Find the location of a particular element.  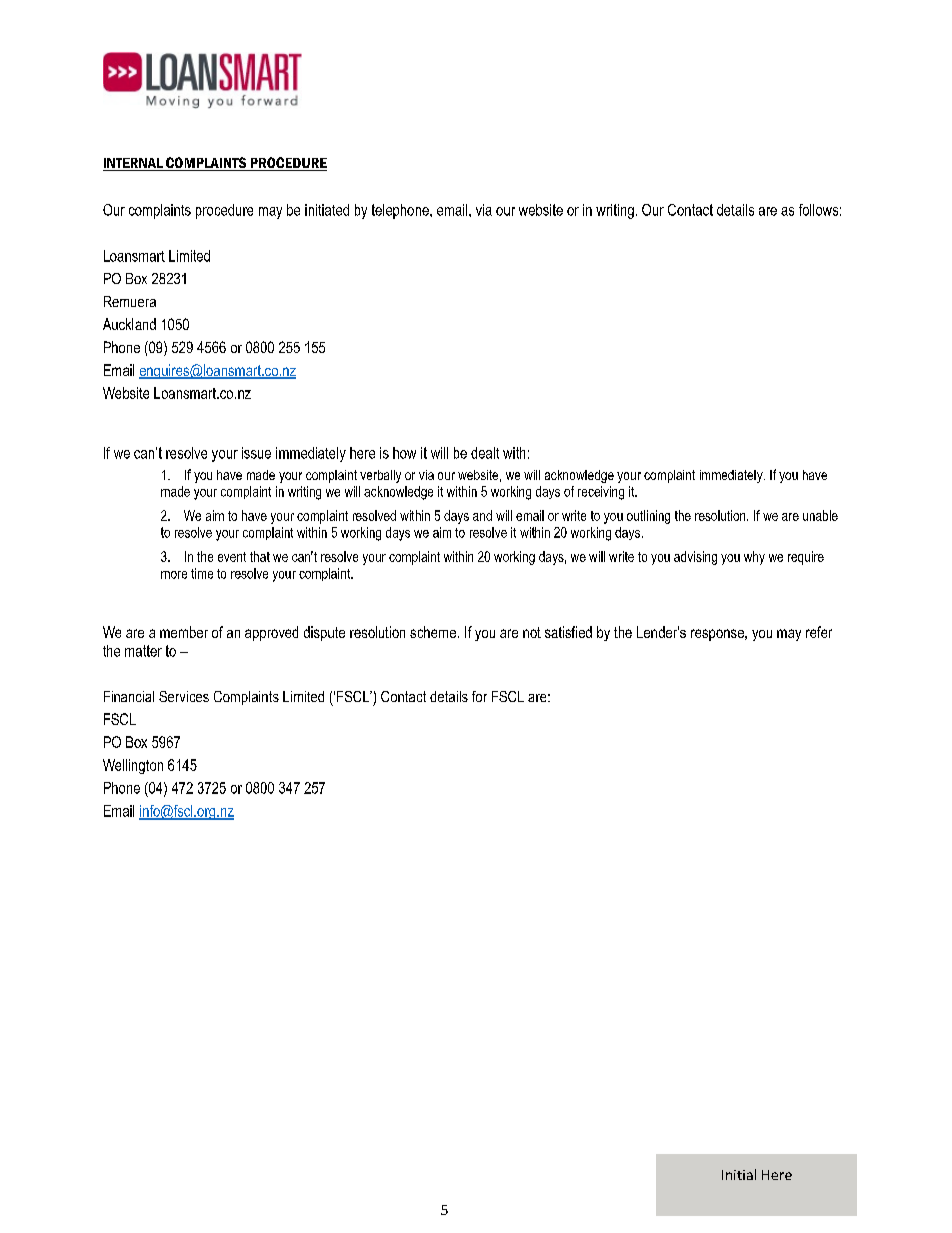

Services is located at coordinates (184, 696).
